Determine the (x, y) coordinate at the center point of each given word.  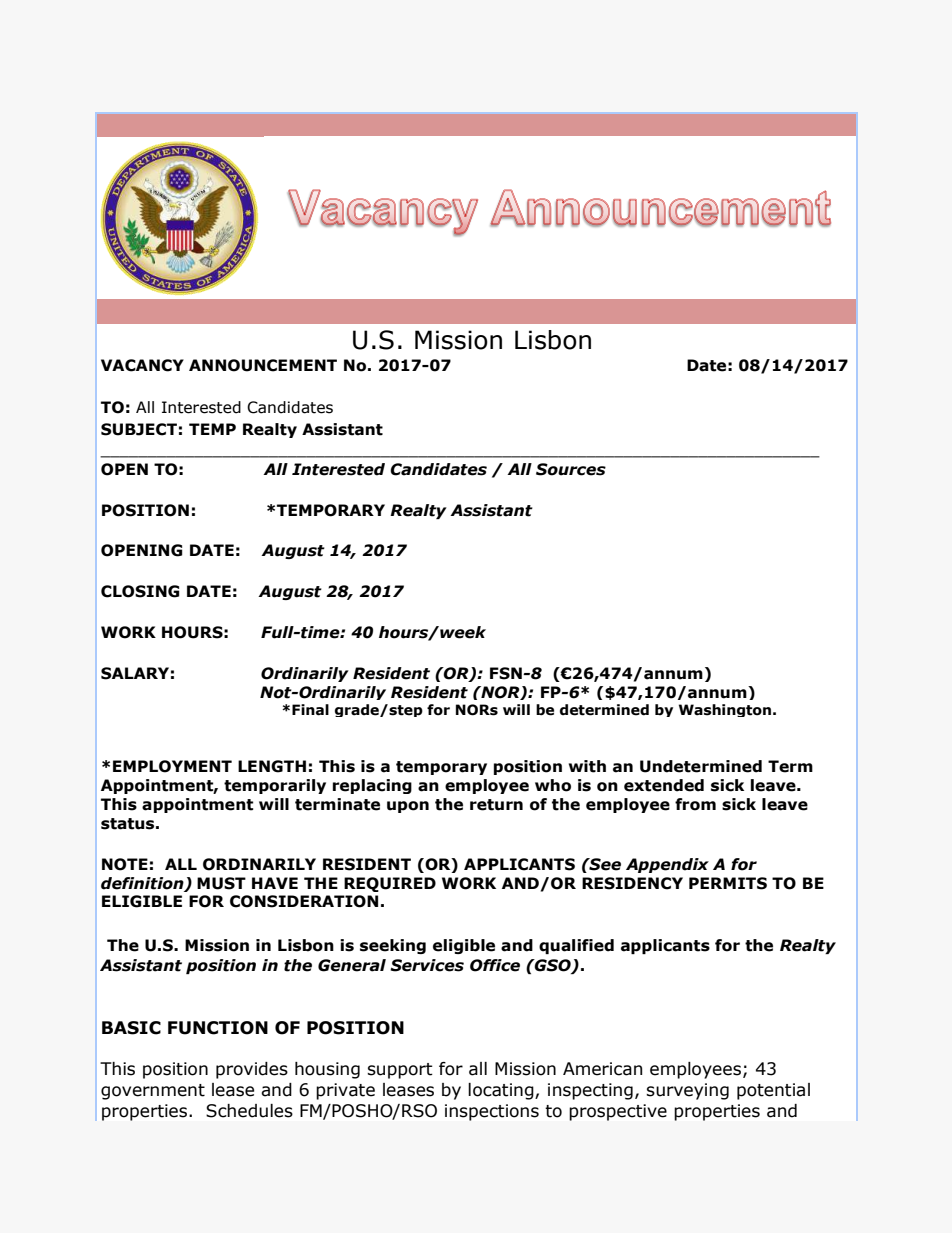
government (153, 1092)
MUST (221, 883)
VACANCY (142, 365)
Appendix (667, 865)
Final (310, 710)
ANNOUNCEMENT (263, 365)
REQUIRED (390, 884)
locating (502, 1091)
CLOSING (140, 591)
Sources (571, 469)
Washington (725, 710)
